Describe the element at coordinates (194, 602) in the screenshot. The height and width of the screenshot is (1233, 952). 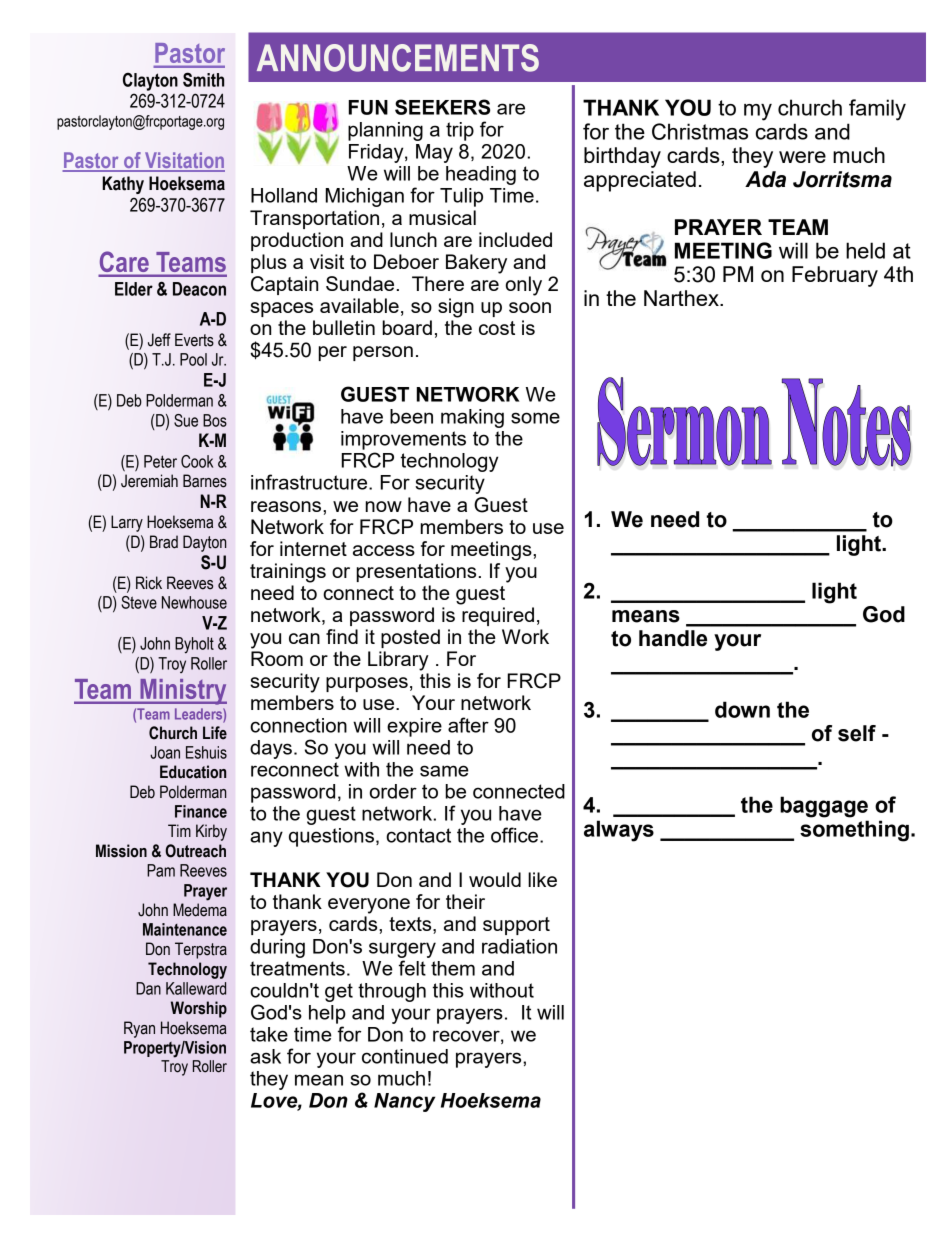
I see `Newhouse` at that location.
